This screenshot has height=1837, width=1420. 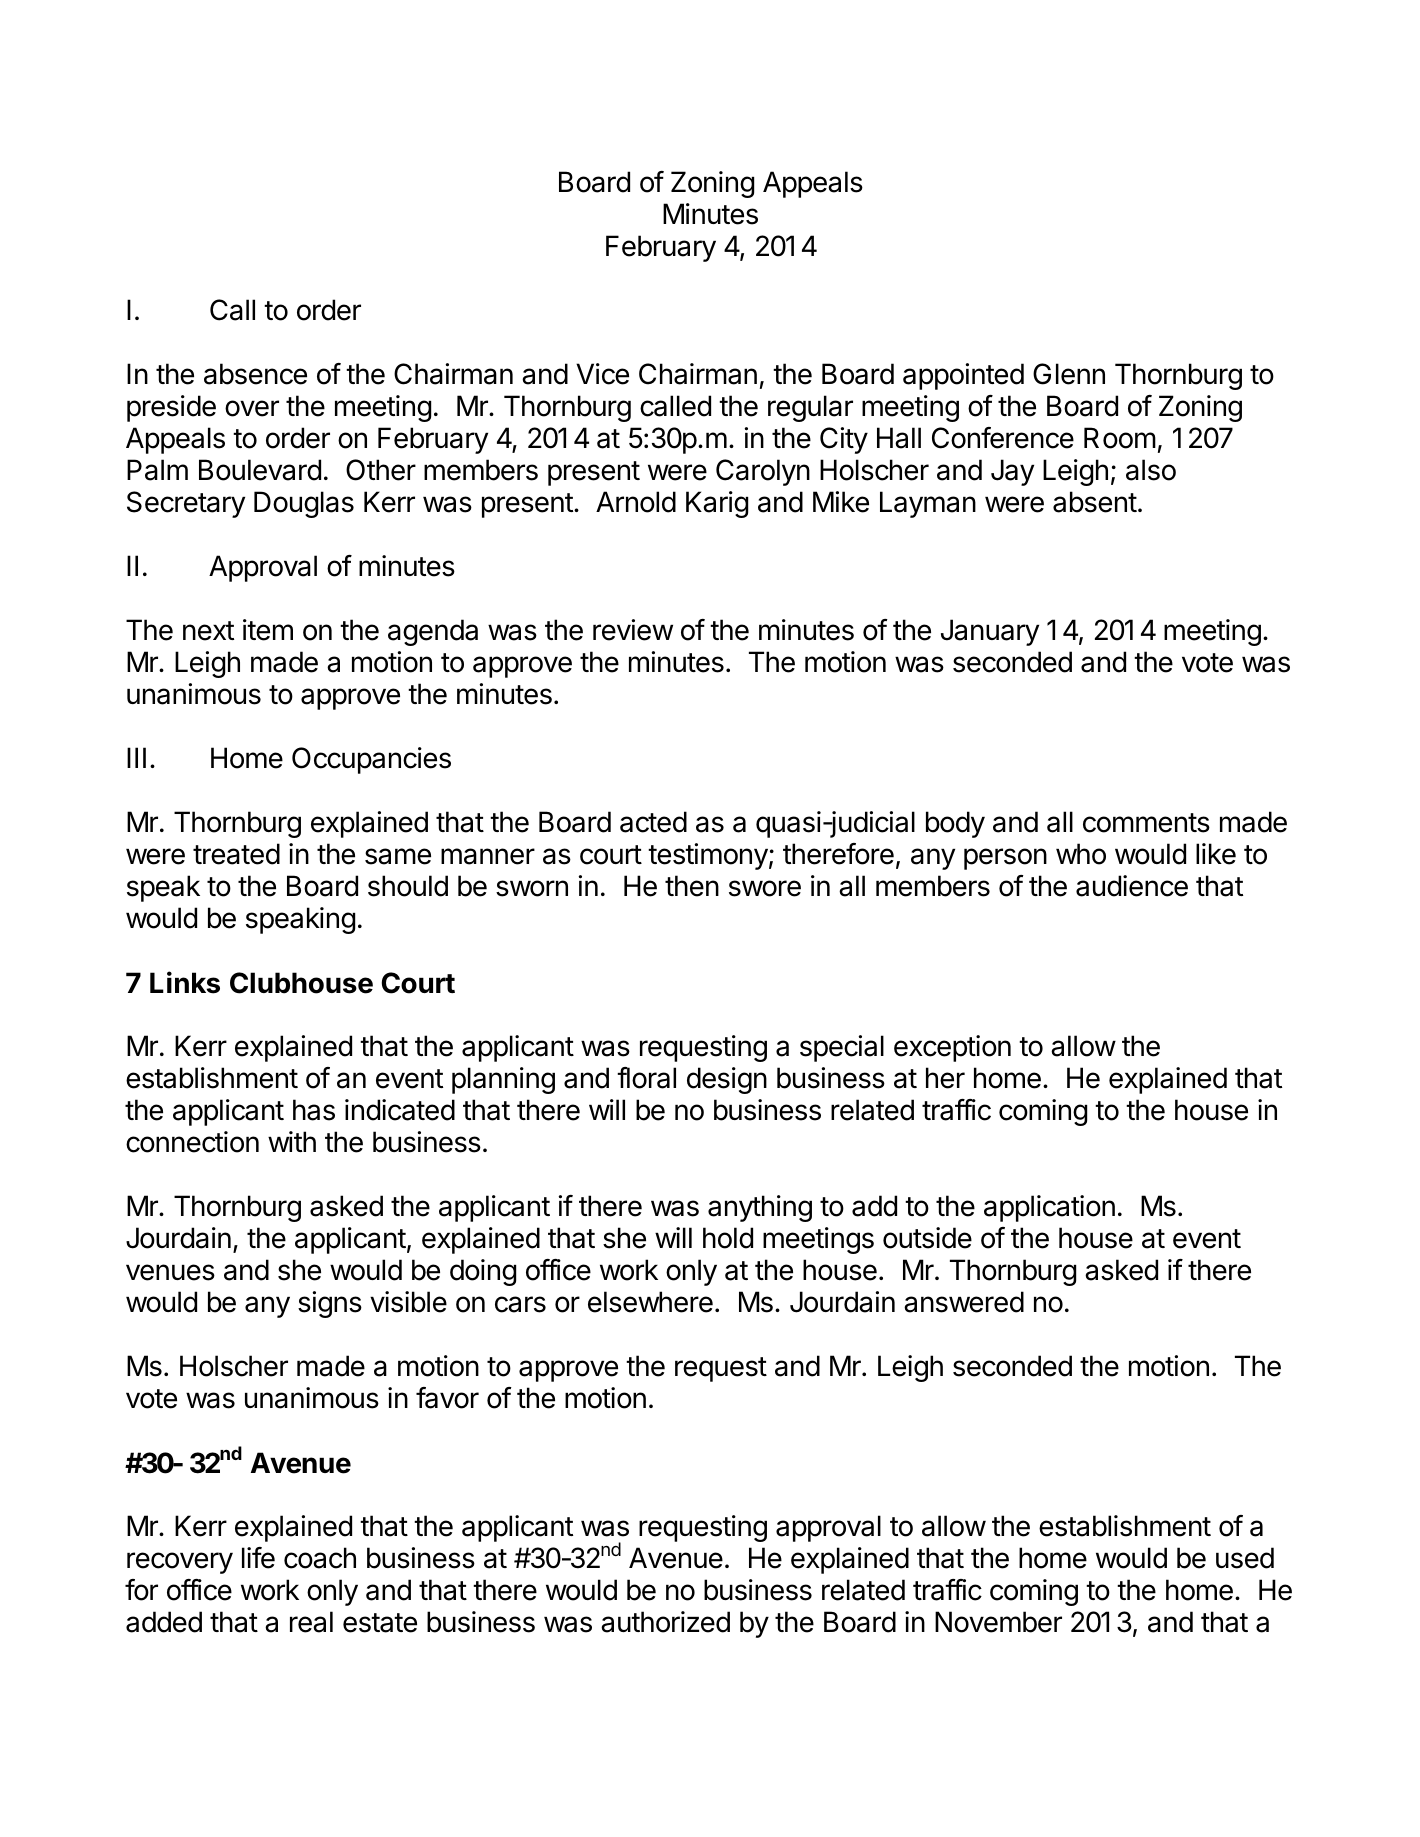 What do you see at coordinates (665, 1622) in the screenshot?
I see `authorized` at bounding box center [665, 1622].
